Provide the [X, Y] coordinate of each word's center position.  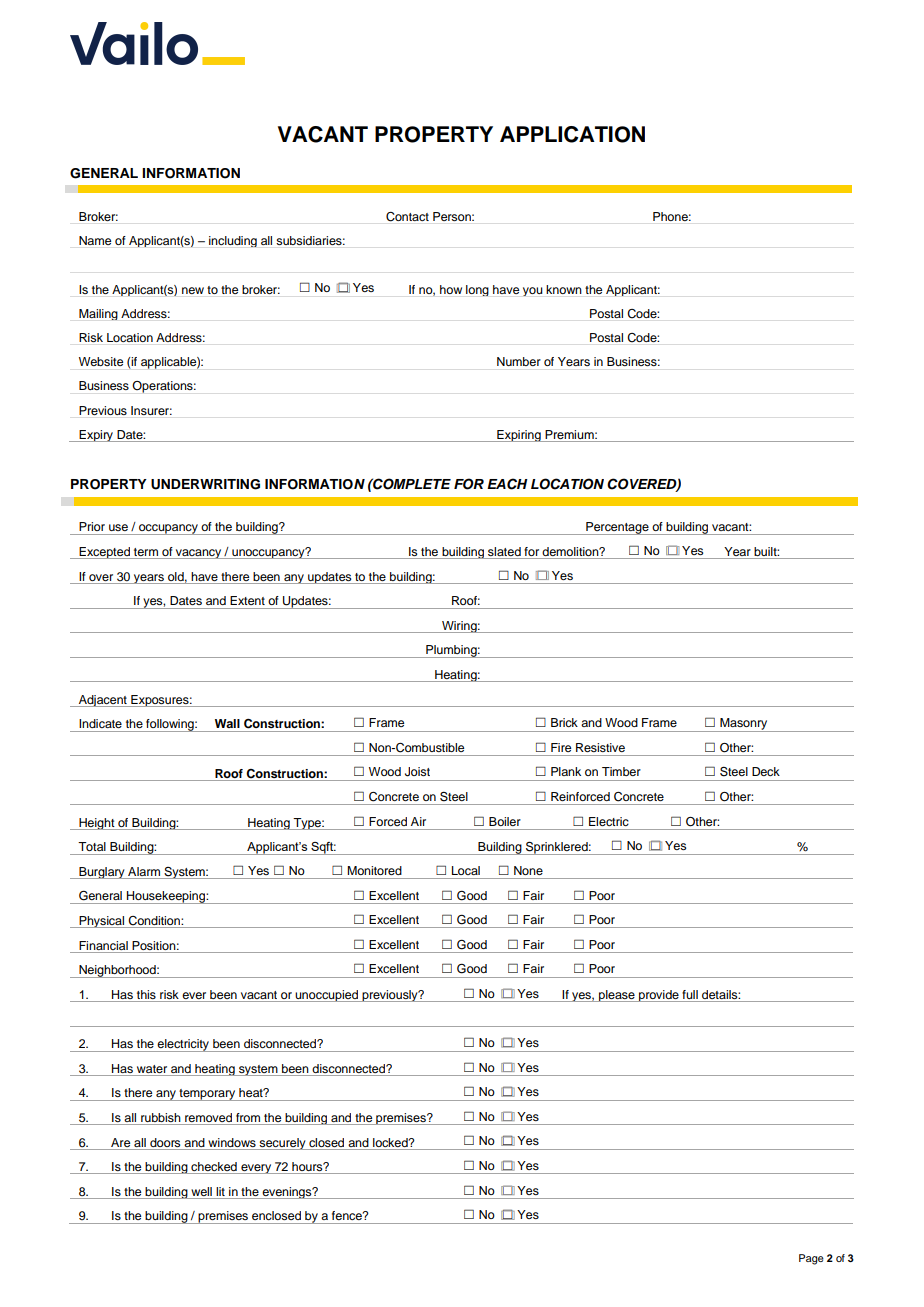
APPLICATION [572, 134]
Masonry [744, 725]
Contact [407, 217]
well [201, 1191]
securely [282, 1144]
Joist [417, 772]
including [233, 241]
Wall [227, 723]
